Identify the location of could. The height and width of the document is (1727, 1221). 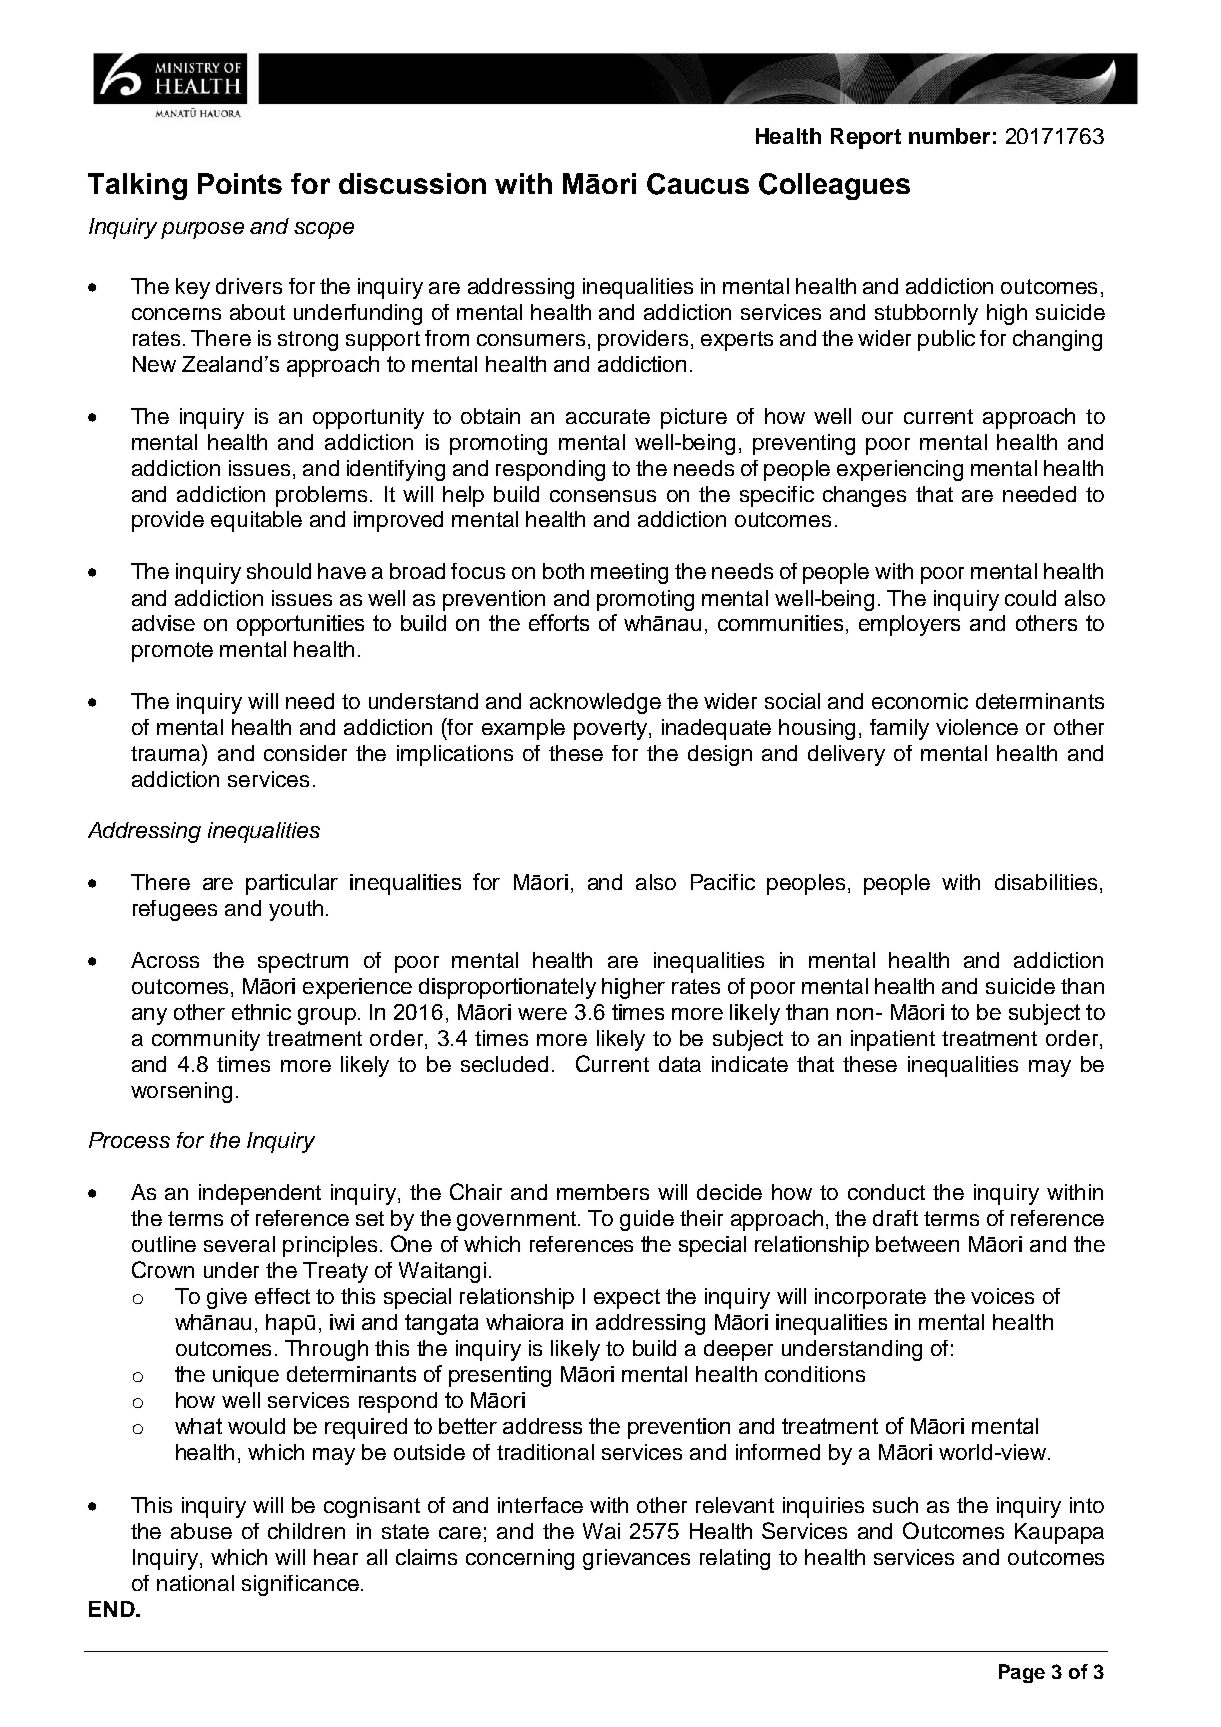
(1030, 598).
